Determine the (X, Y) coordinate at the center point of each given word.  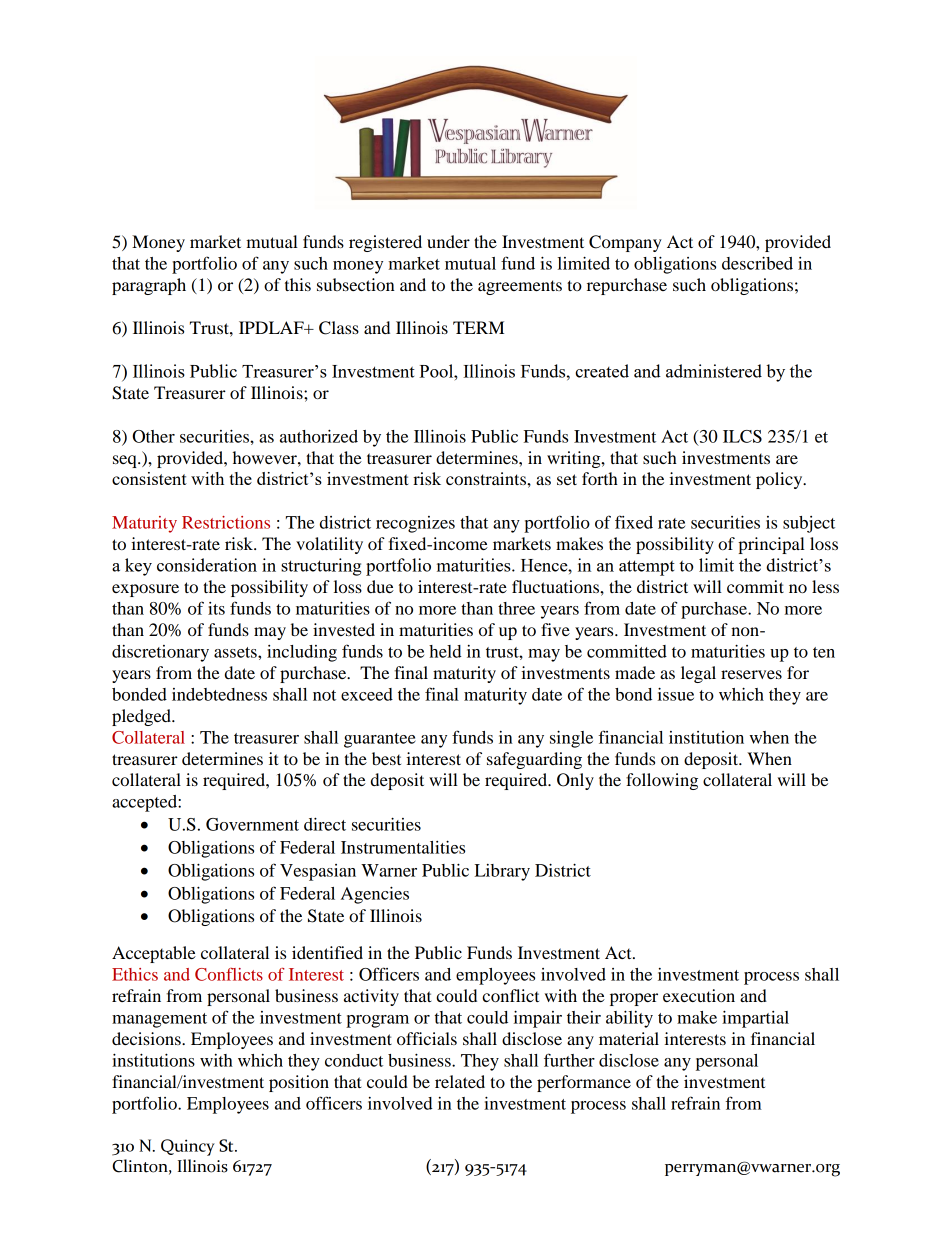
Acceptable (154, 954)
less (825, 586)
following (662, 781)
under (448, 241)
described (757, 263)
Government (252, 824)
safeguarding (534, 760)
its (216, 608)
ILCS (742, 436)
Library (502, 872)
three (516, 608)
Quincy (188, 1147)
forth (600, 478)
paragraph (149, 286)
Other (153, 436)
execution (699, 995)
